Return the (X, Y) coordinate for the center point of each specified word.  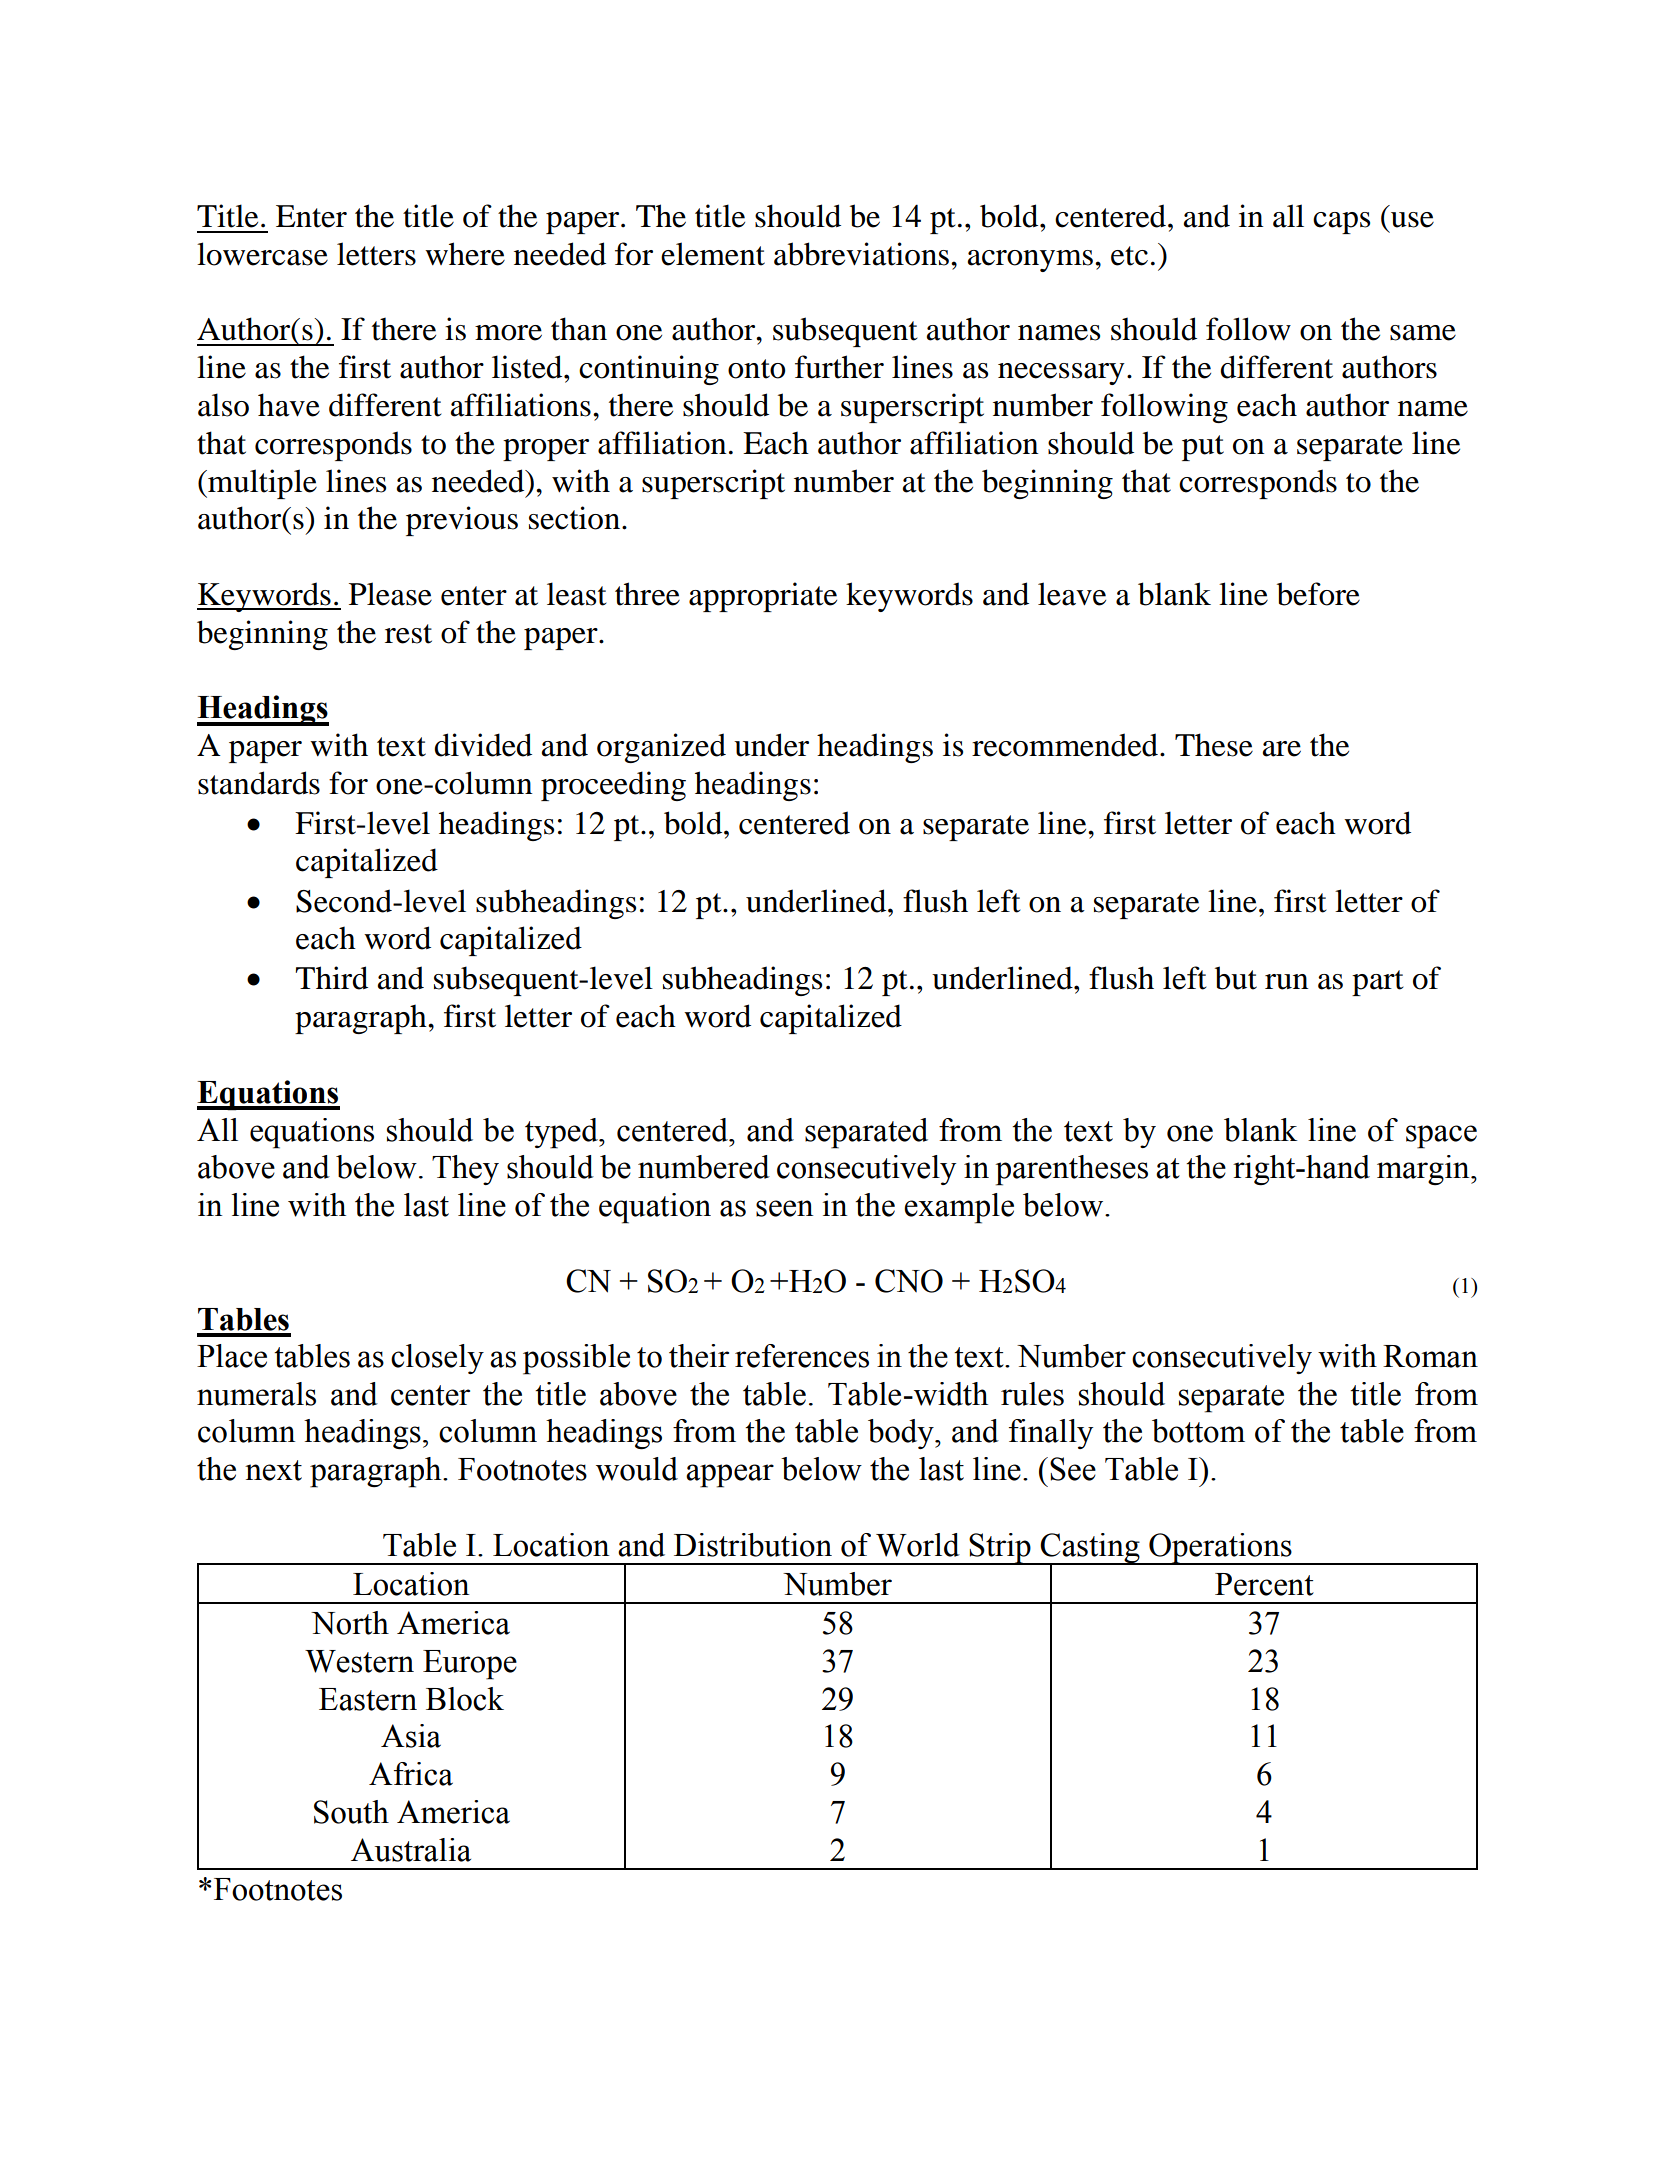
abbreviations (861, 254)
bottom (1198, 1431)
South (351, 1812)
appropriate (763, 597)
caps (1341, 223)
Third (332, 978)
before (1318, 594)
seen (784, 1208)
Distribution (753, 1545)
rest (408, 634)
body (902, 1434)
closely (437, 1359)
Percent (1264, 1584)
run (1286, 982)
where (465, 254)
